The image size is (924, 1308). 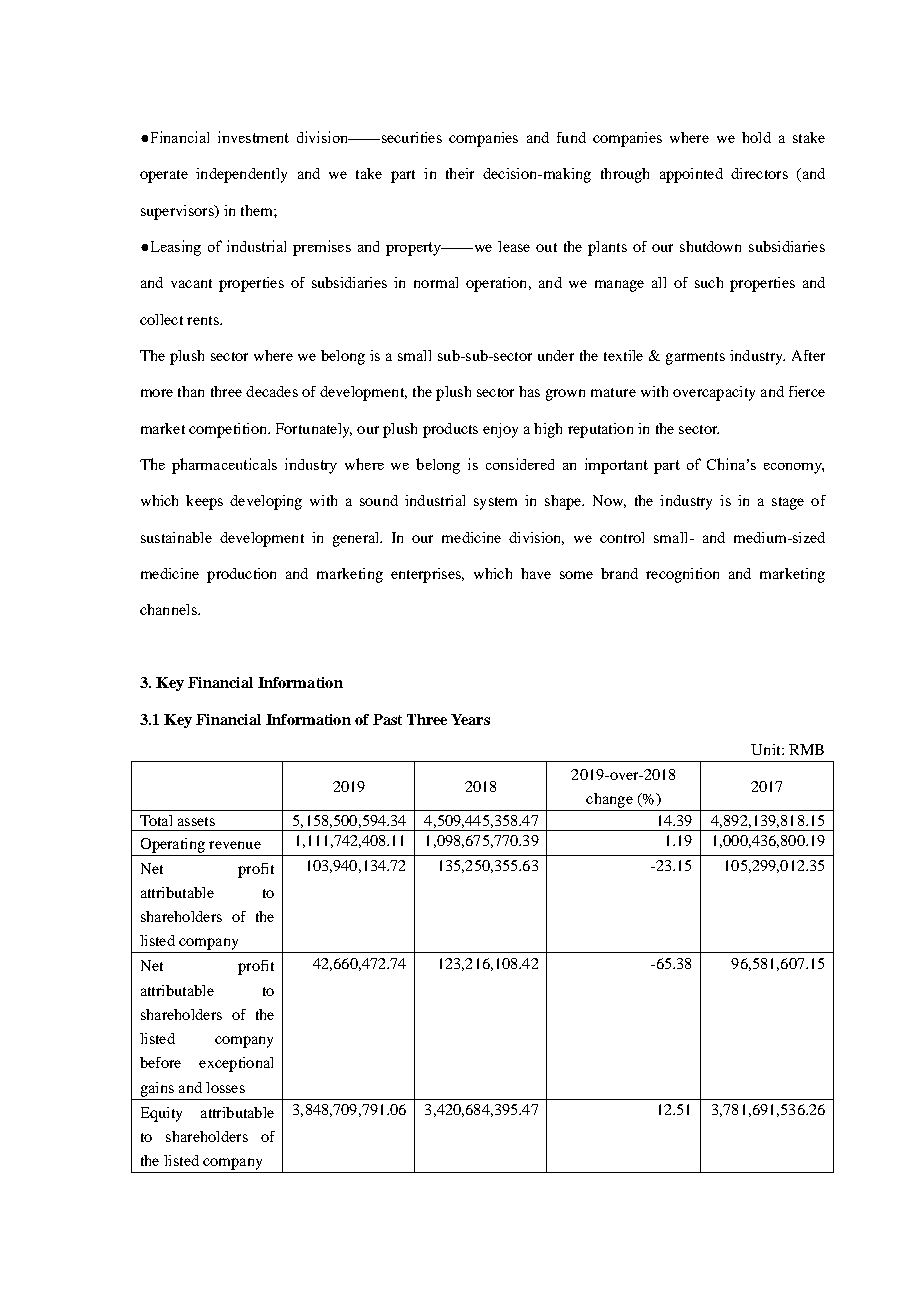 I want to click on assets, so click(x=196, y=821).
